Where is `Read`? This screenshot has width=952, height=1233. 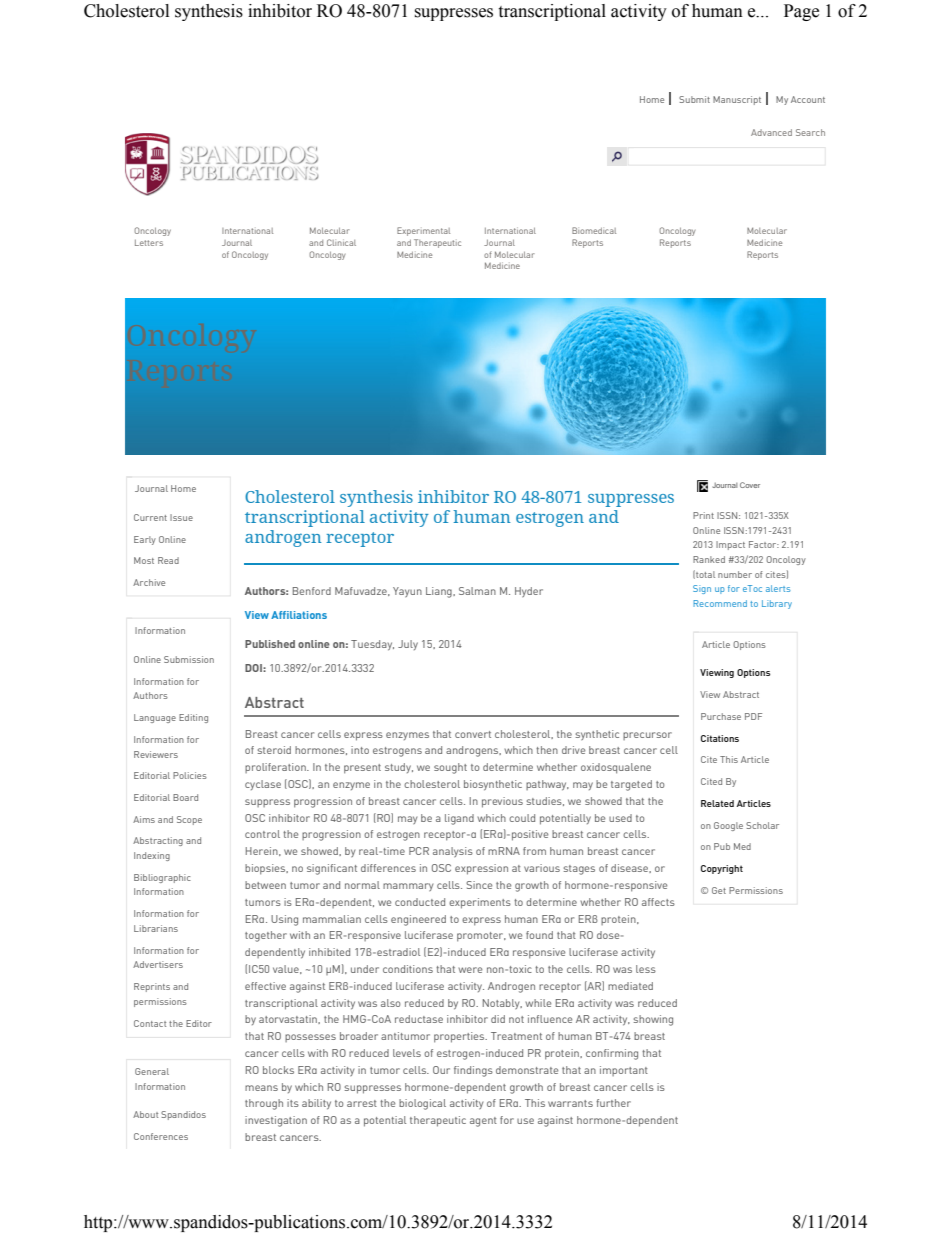 Read is located at coordinates (168, 560).
